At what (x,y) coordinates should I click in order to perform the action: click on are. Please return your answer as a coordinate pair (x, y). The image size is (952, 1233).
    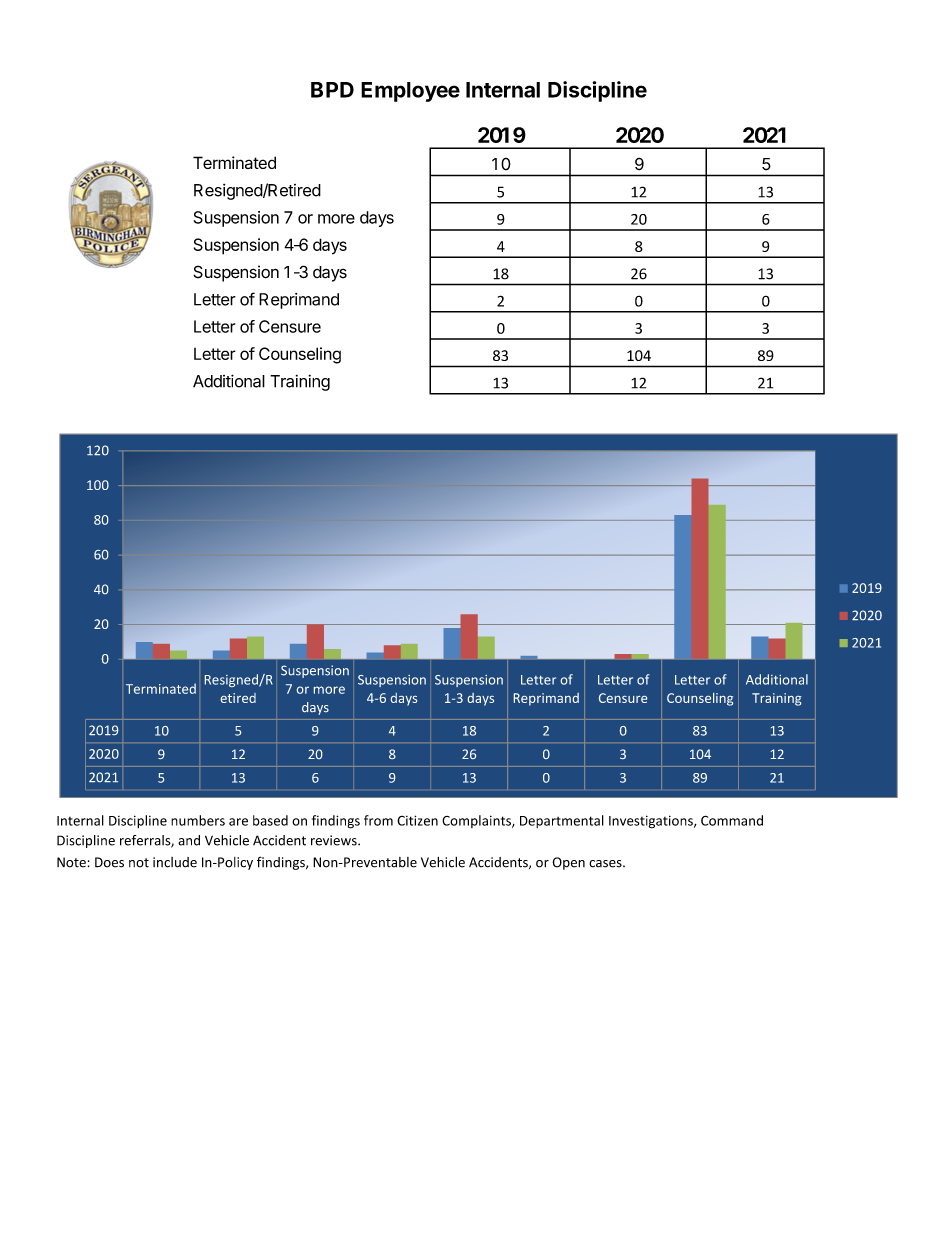
    Looking at the image, I should click on (238, 822).
